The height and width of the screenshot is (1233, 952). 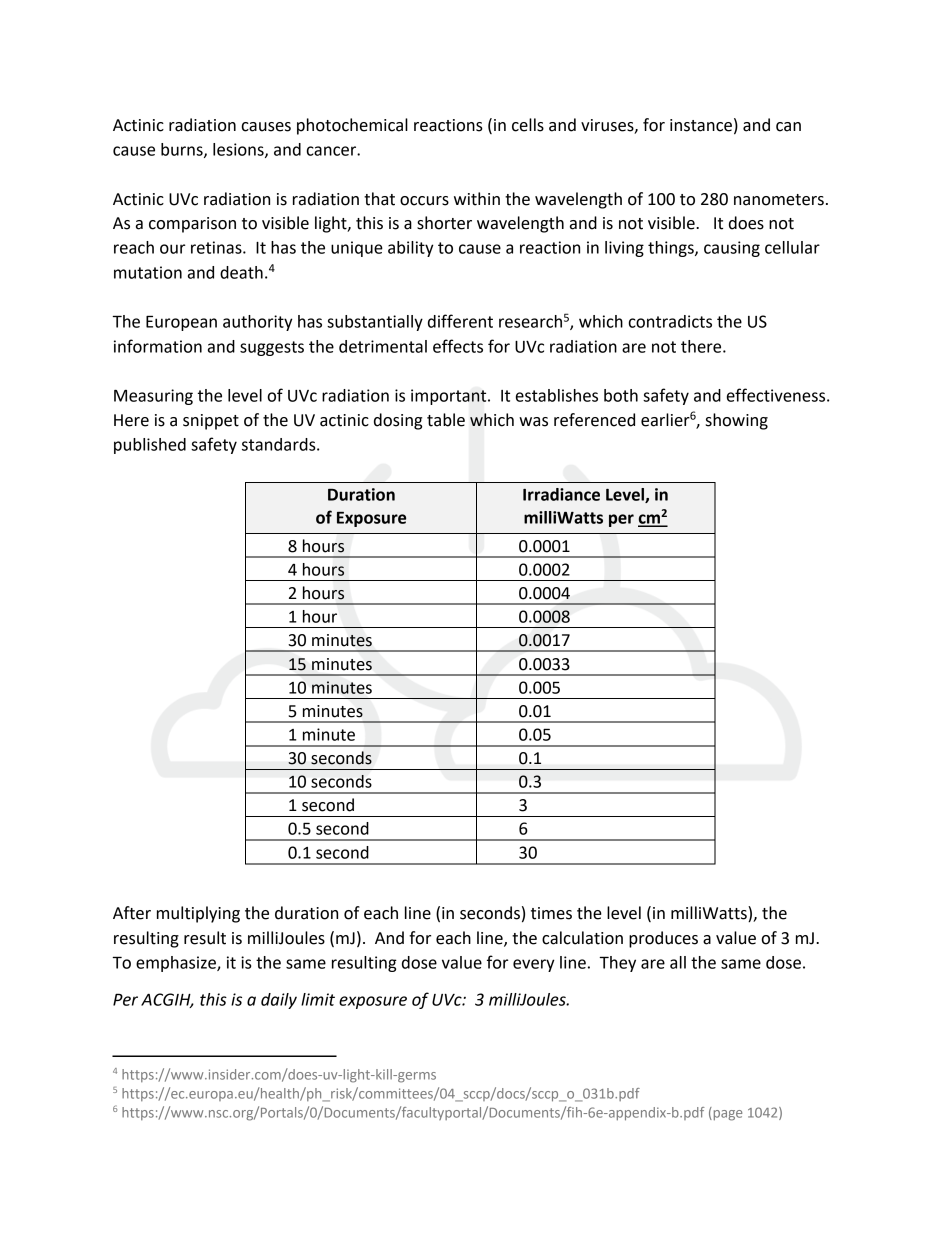 I want to click on instance, so click(x=701, y=125).
